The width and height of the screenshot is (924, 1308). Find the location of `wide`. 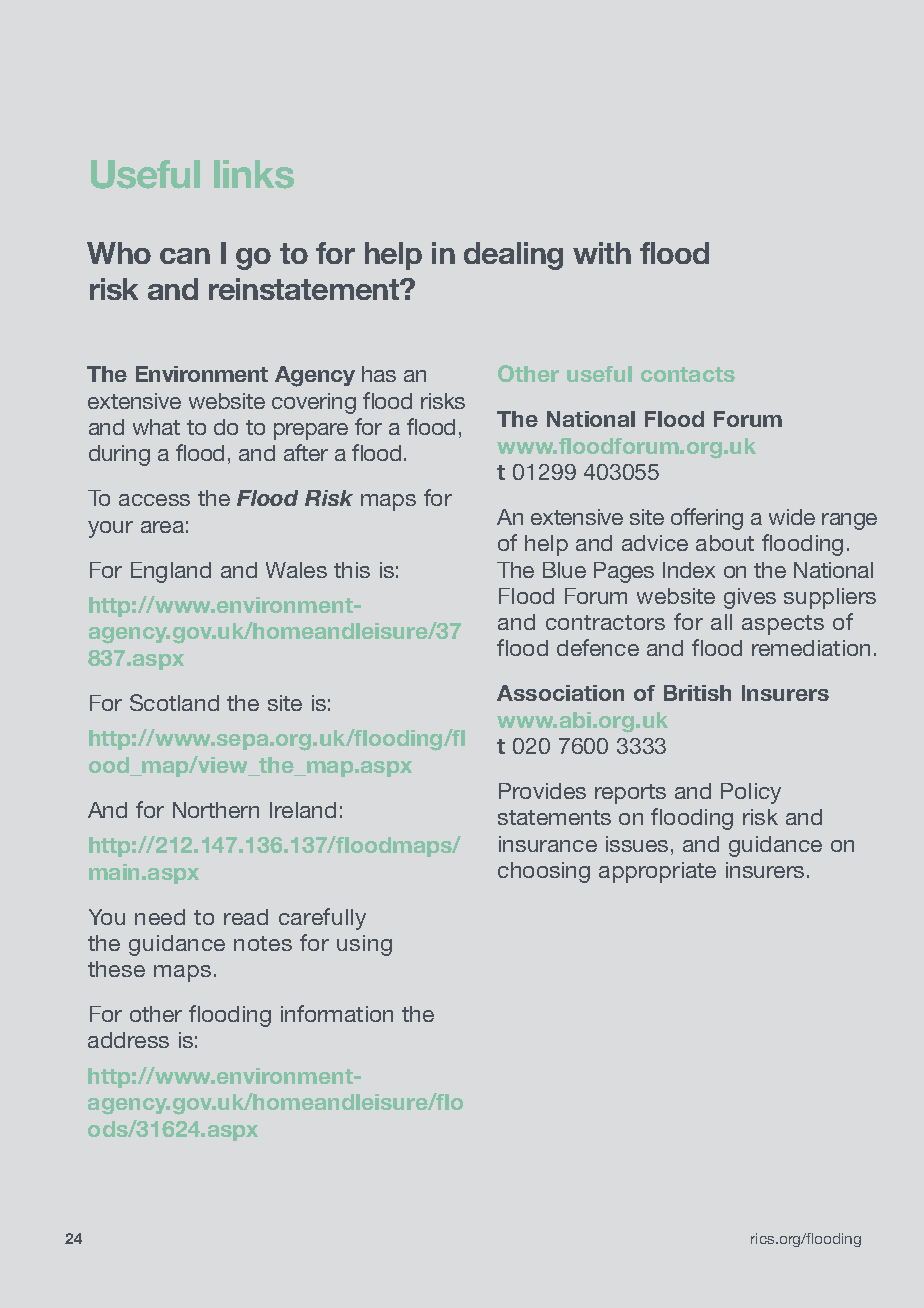

wide is located at coordinates (792, 517).
